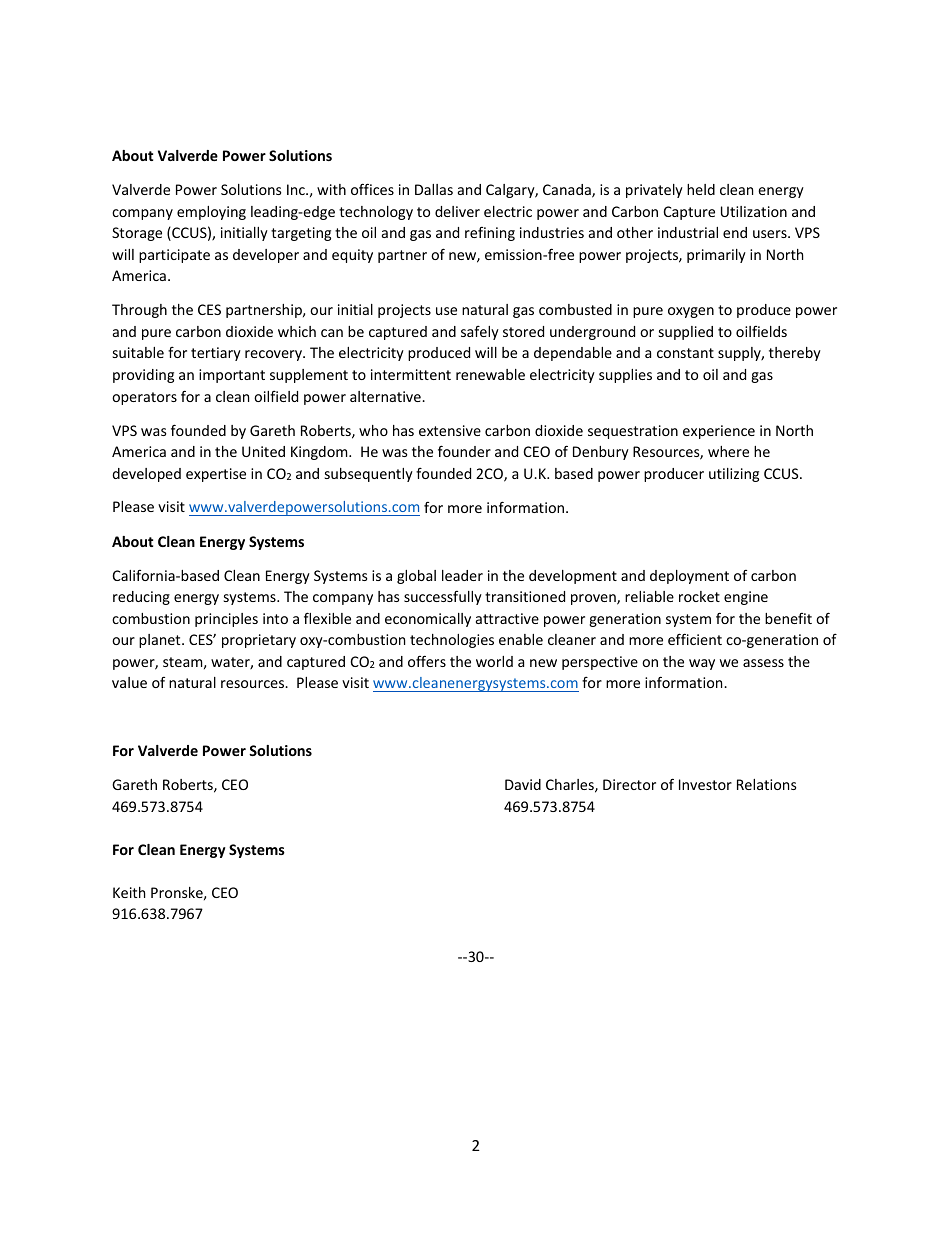  I want to click on deployment, so click(689, 577).
